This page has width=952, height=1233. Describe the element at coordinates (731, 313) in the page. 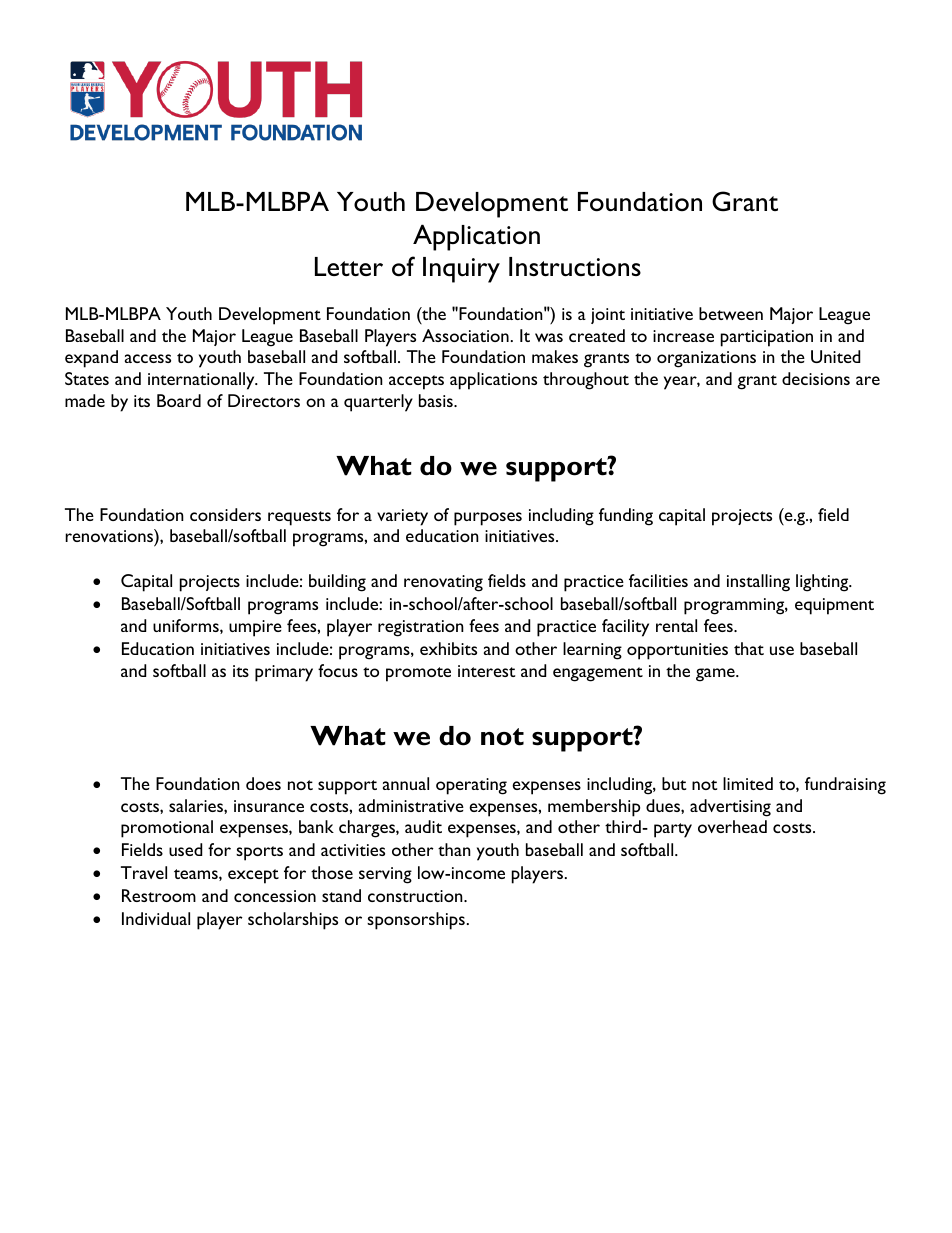

I see `between` at that location.
